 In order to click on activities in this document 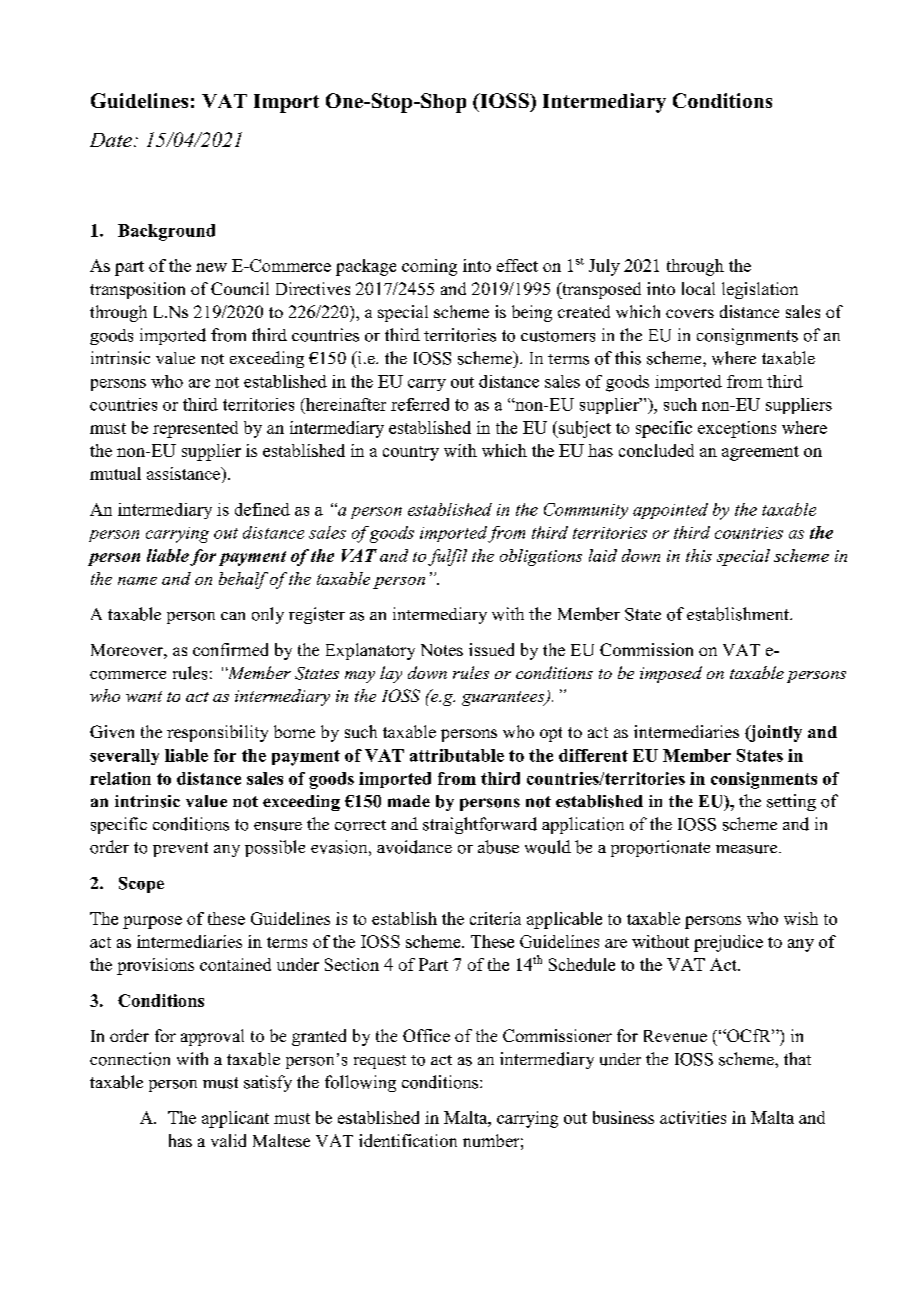, I will do `click(693, 1117)`.
